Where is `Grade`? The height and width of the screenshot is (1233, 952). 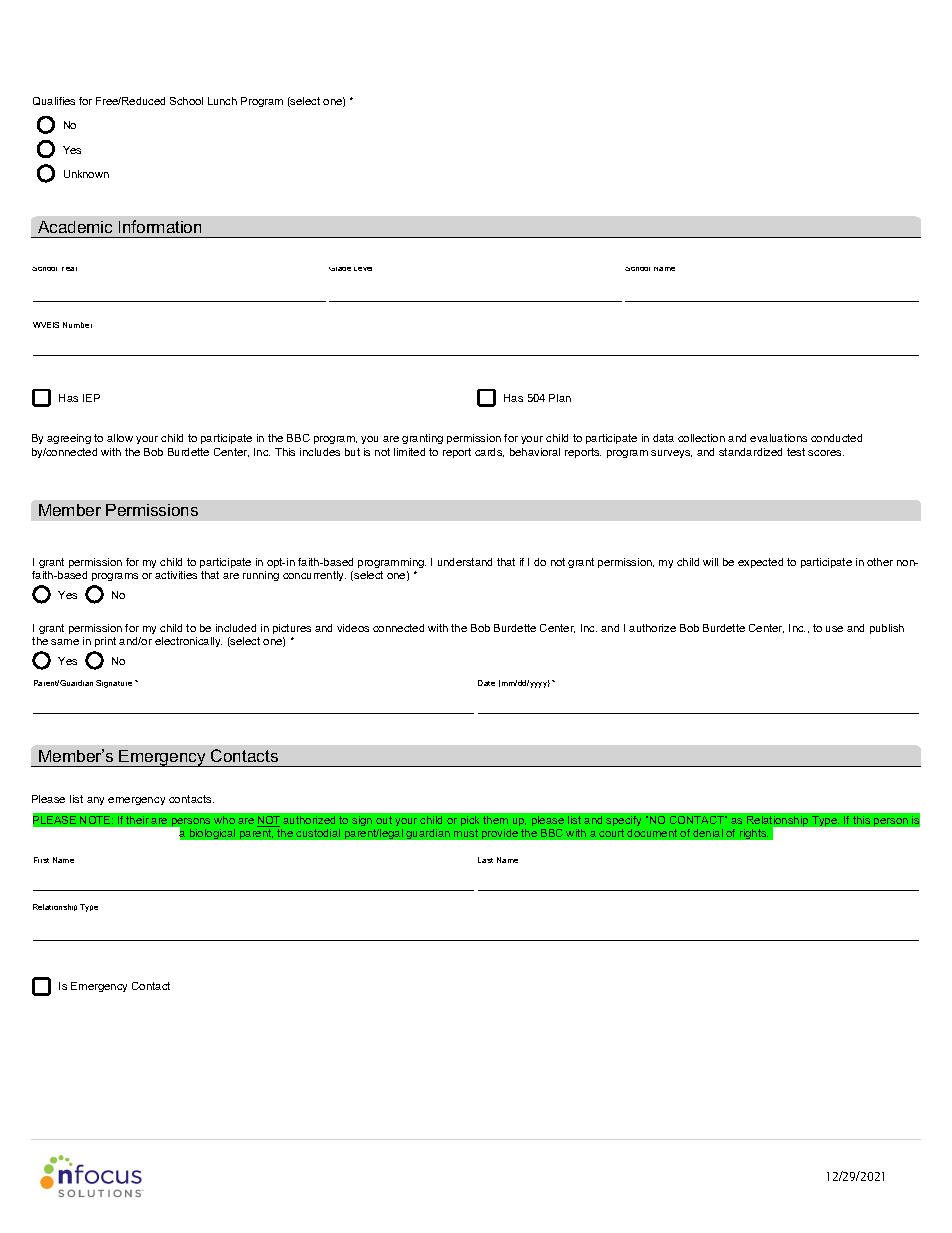 Grade is located at coordinates (340, 269).
